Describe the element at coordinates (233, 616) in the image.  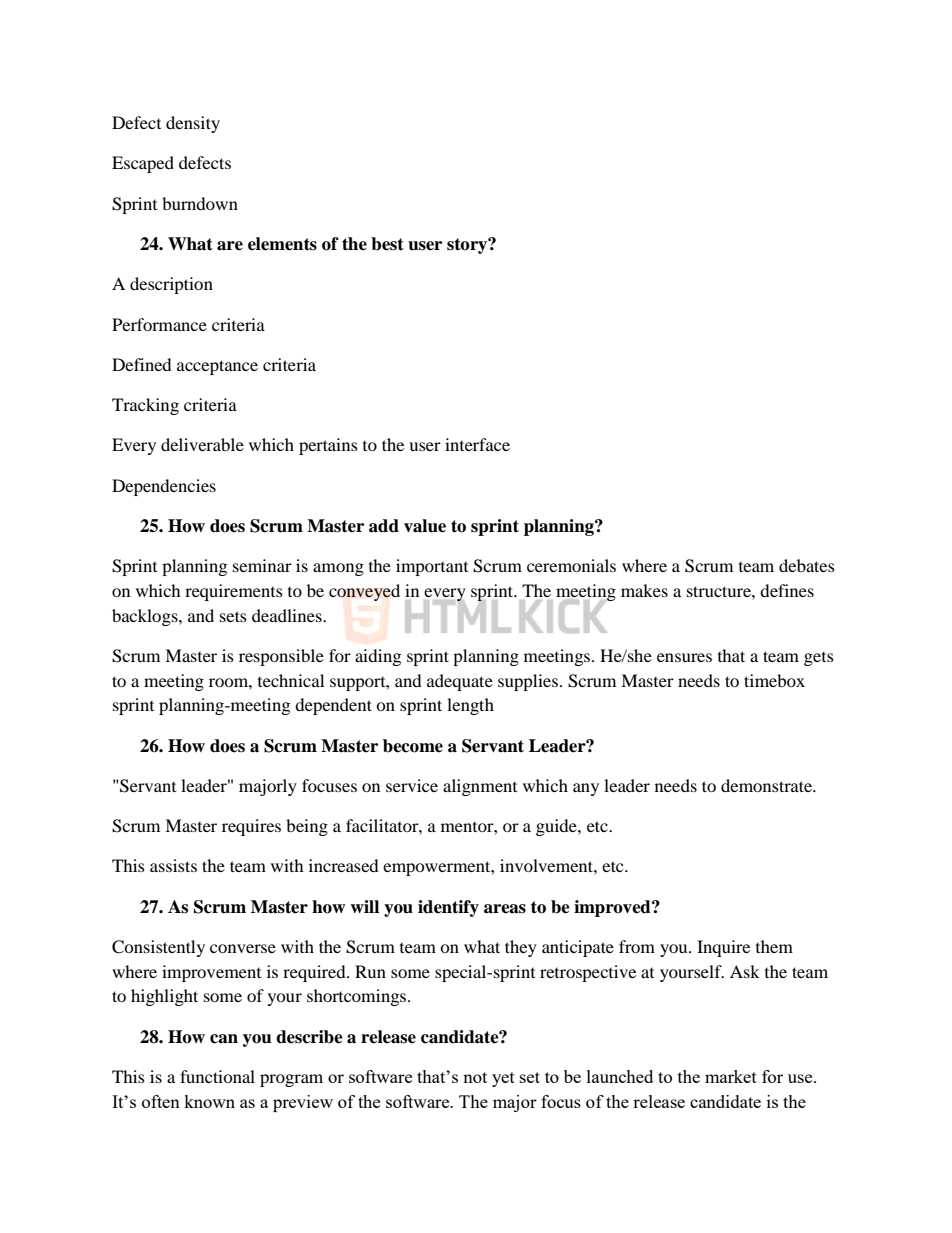
I see `sets` at that location.
